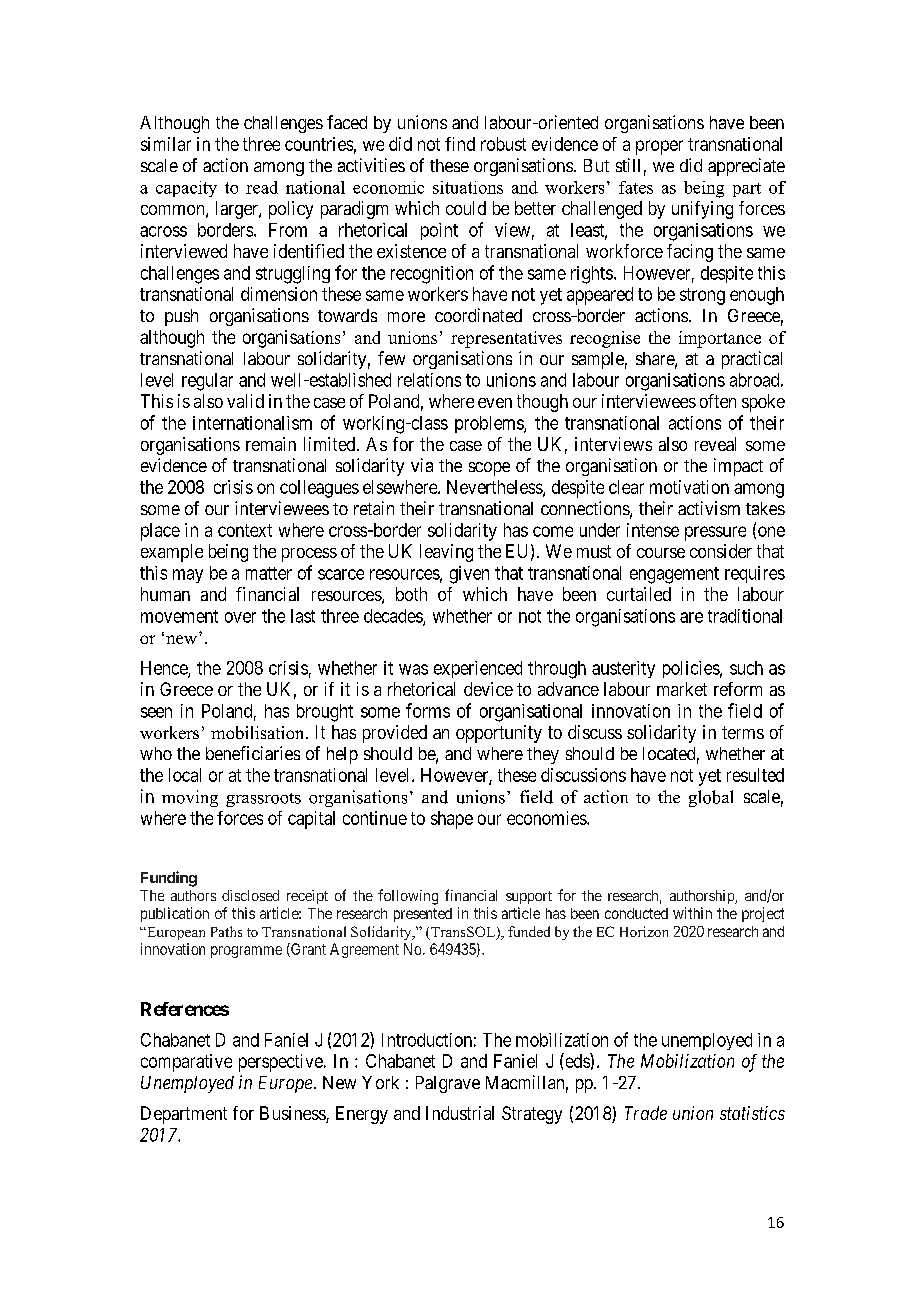  I want to click on find, so click(460, 144).
